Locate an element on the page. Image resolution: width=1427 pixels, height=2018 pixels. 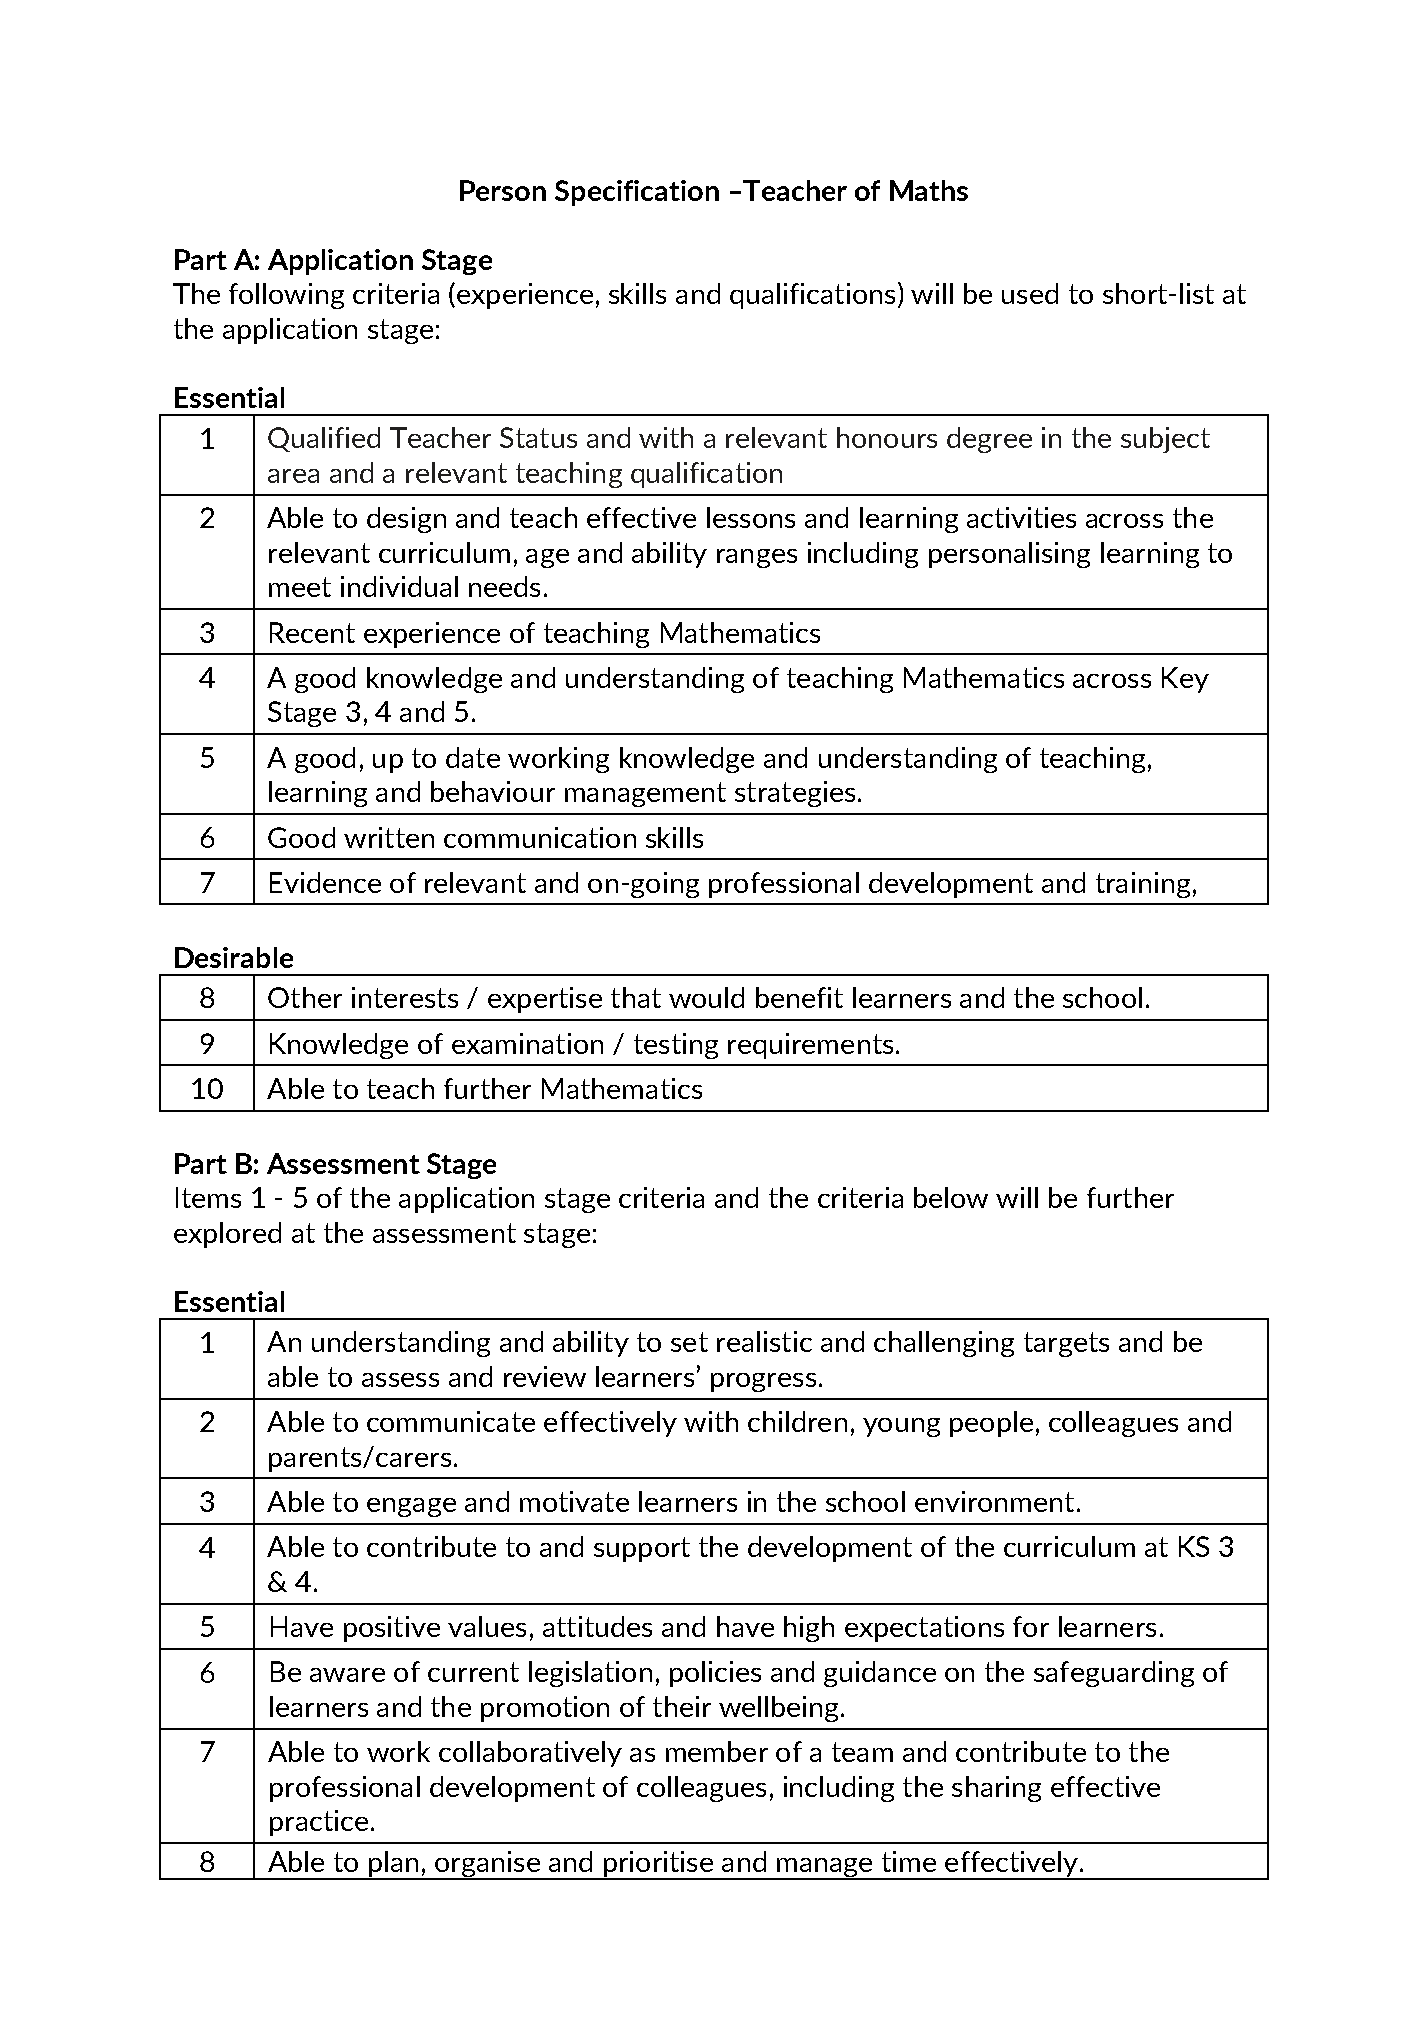
targets is located at coordinates (1066, 1344).
